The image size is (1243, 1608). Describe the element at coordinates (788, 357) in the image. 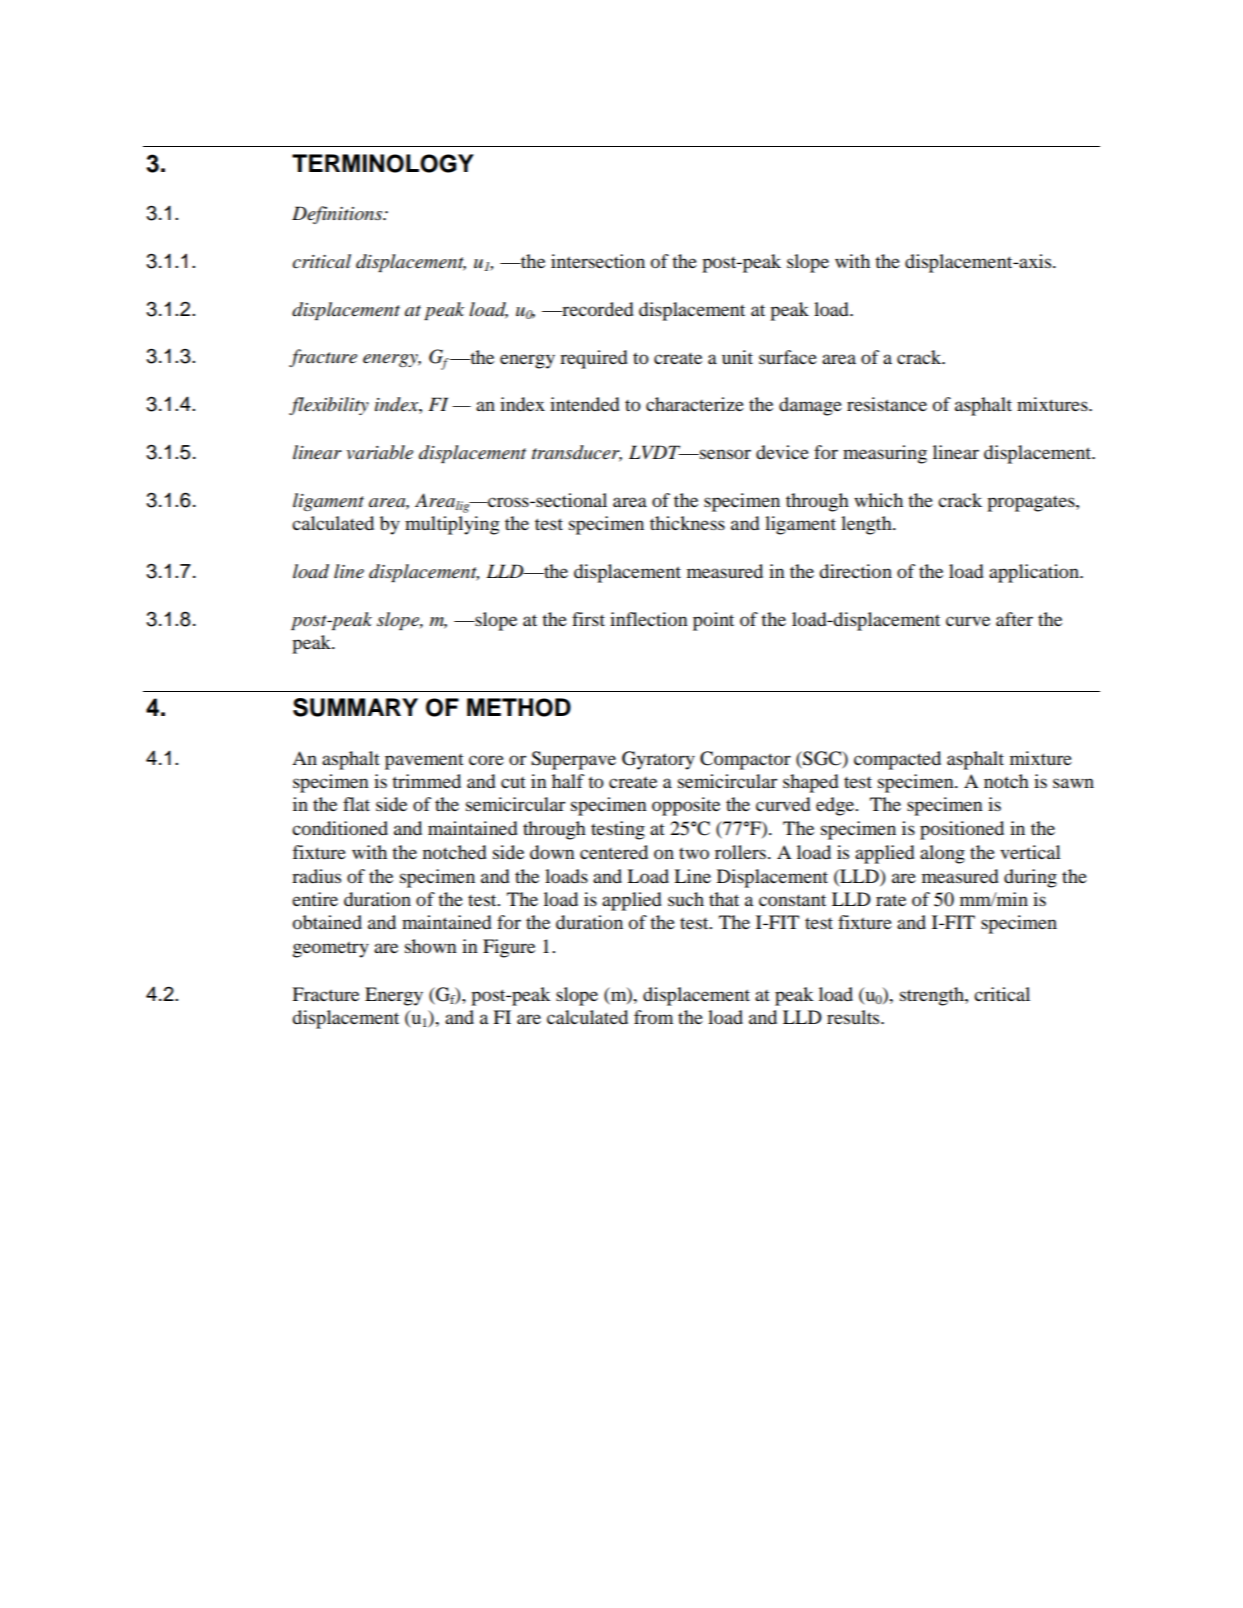

I see `surface` at that location.
